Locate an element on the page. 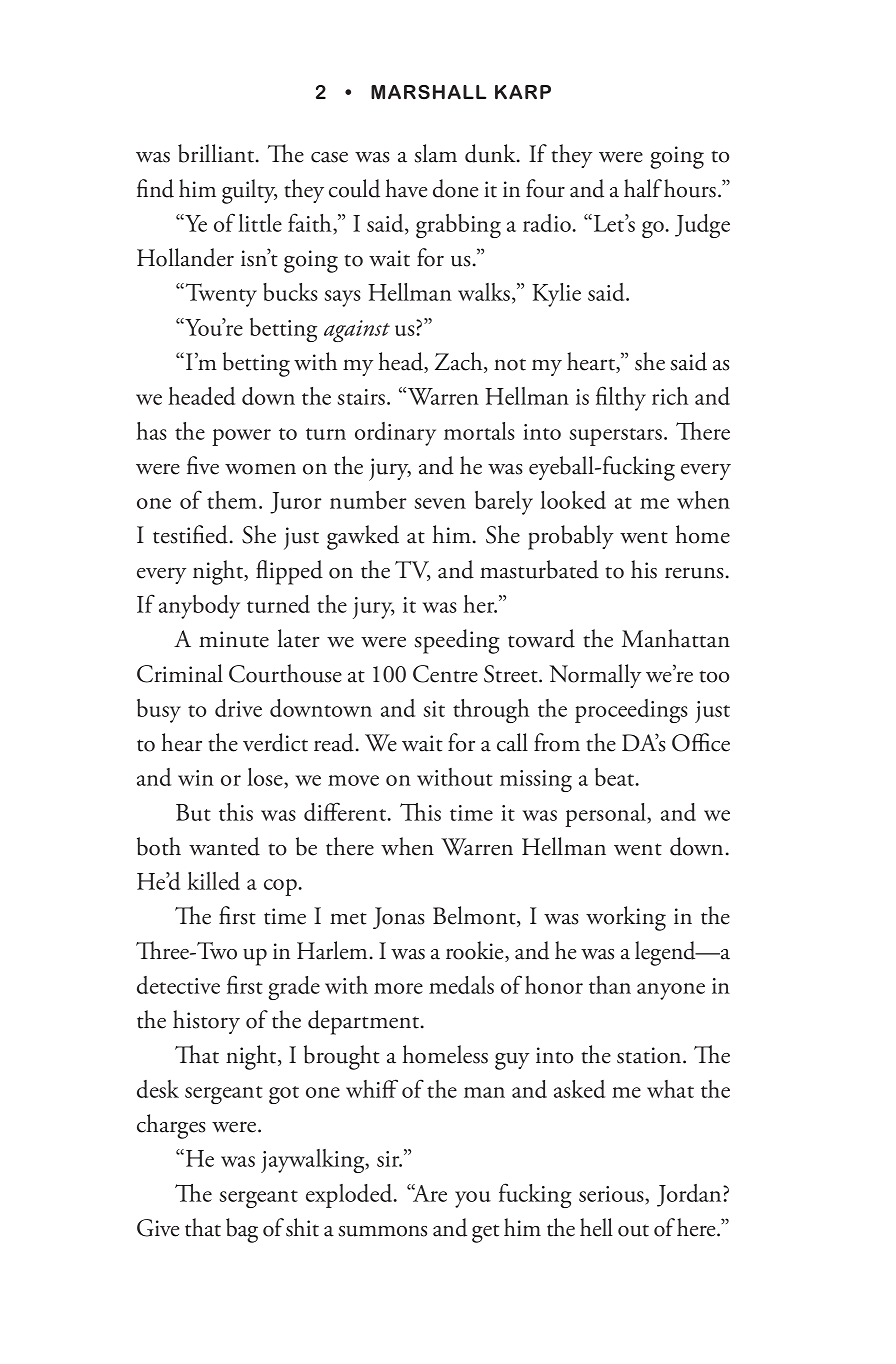 This document has width=896, height=1364. brilliant is located at coordinates (217, 153).
